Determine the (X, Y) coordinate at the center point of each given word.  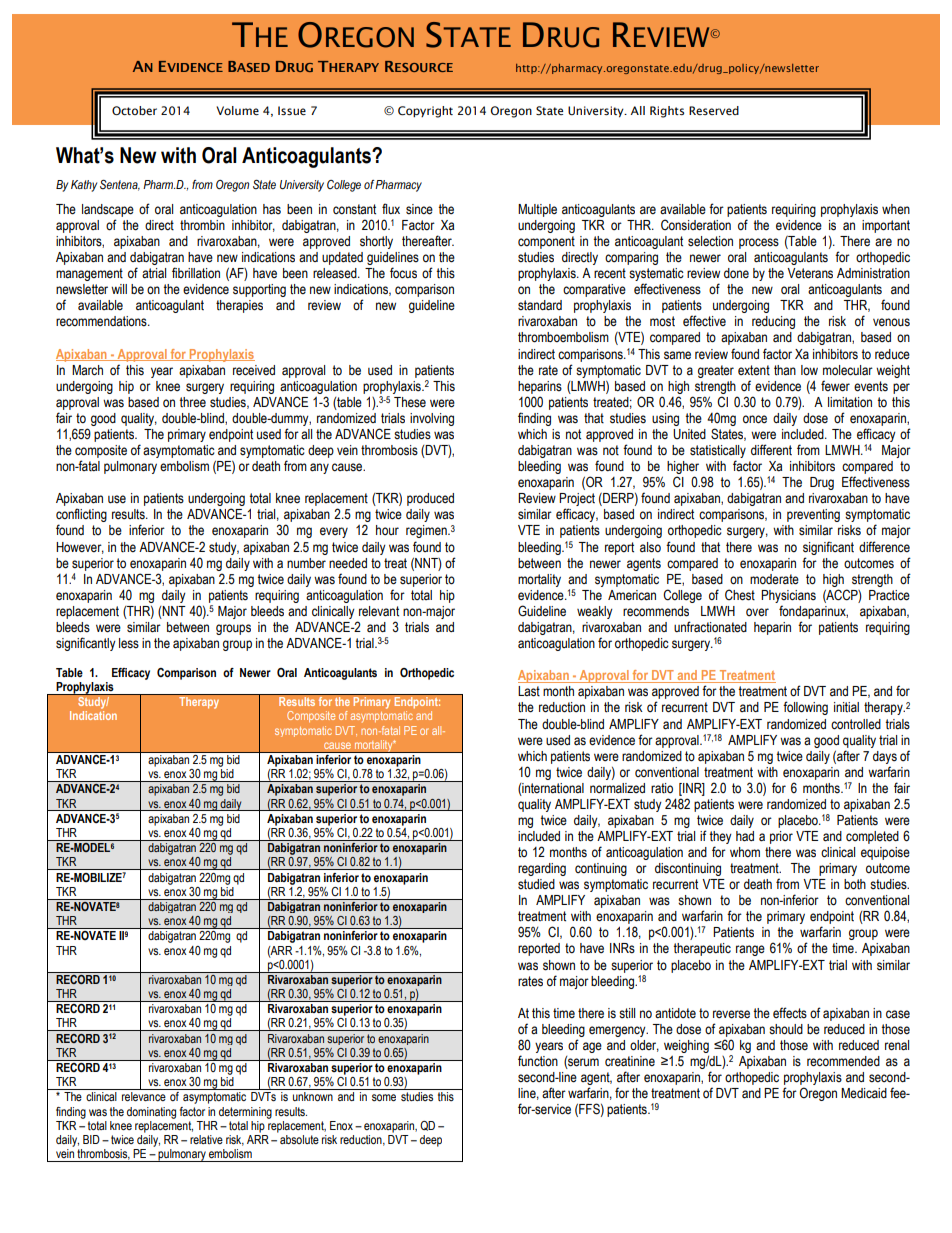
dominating (151, 1113)
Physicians (788, 596)
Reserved (714, 110)
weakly (595, 612)
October (134, 110)
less (129, 643)
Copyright (425, 112)
